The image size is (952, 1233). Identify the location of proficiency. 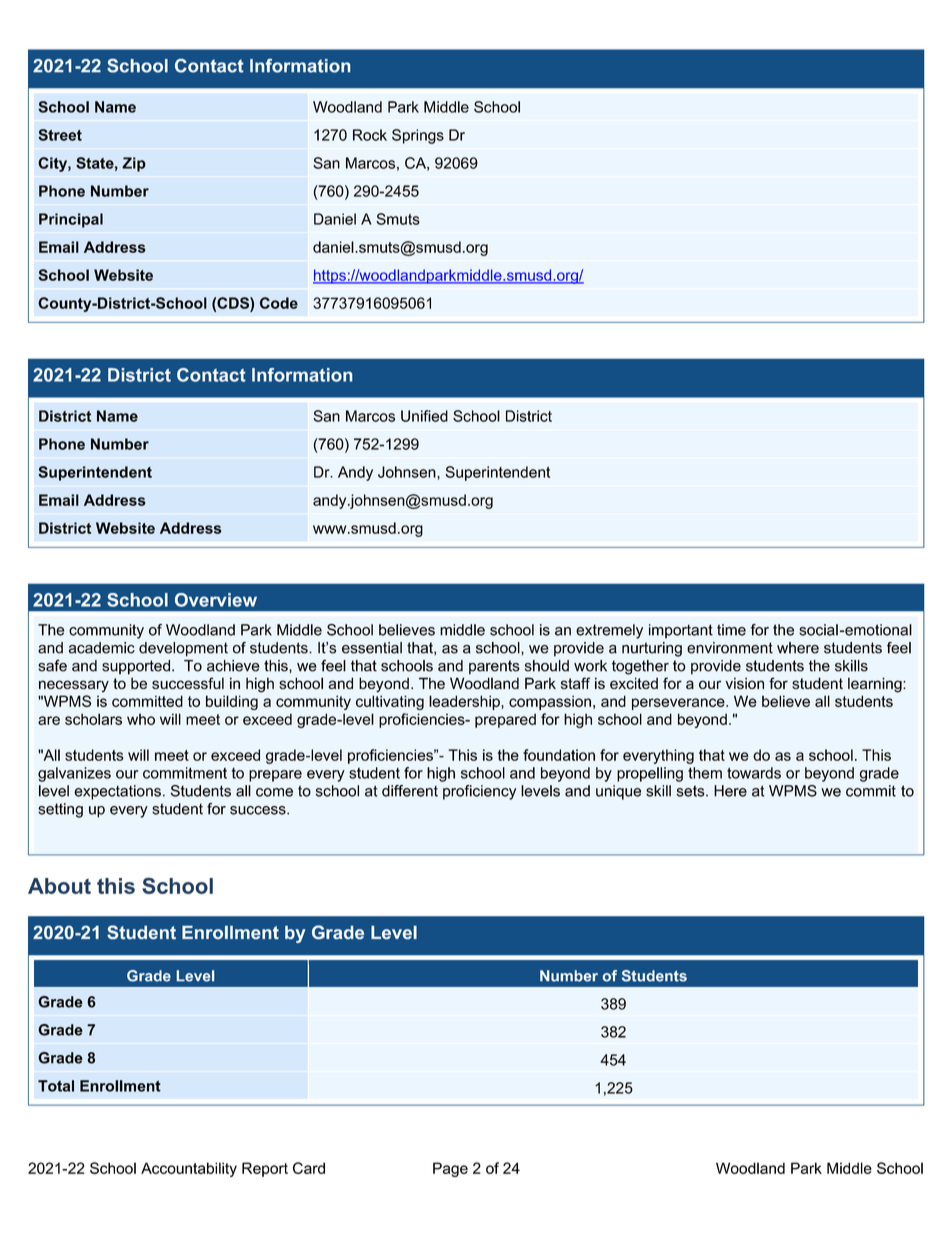
(479, 792).
